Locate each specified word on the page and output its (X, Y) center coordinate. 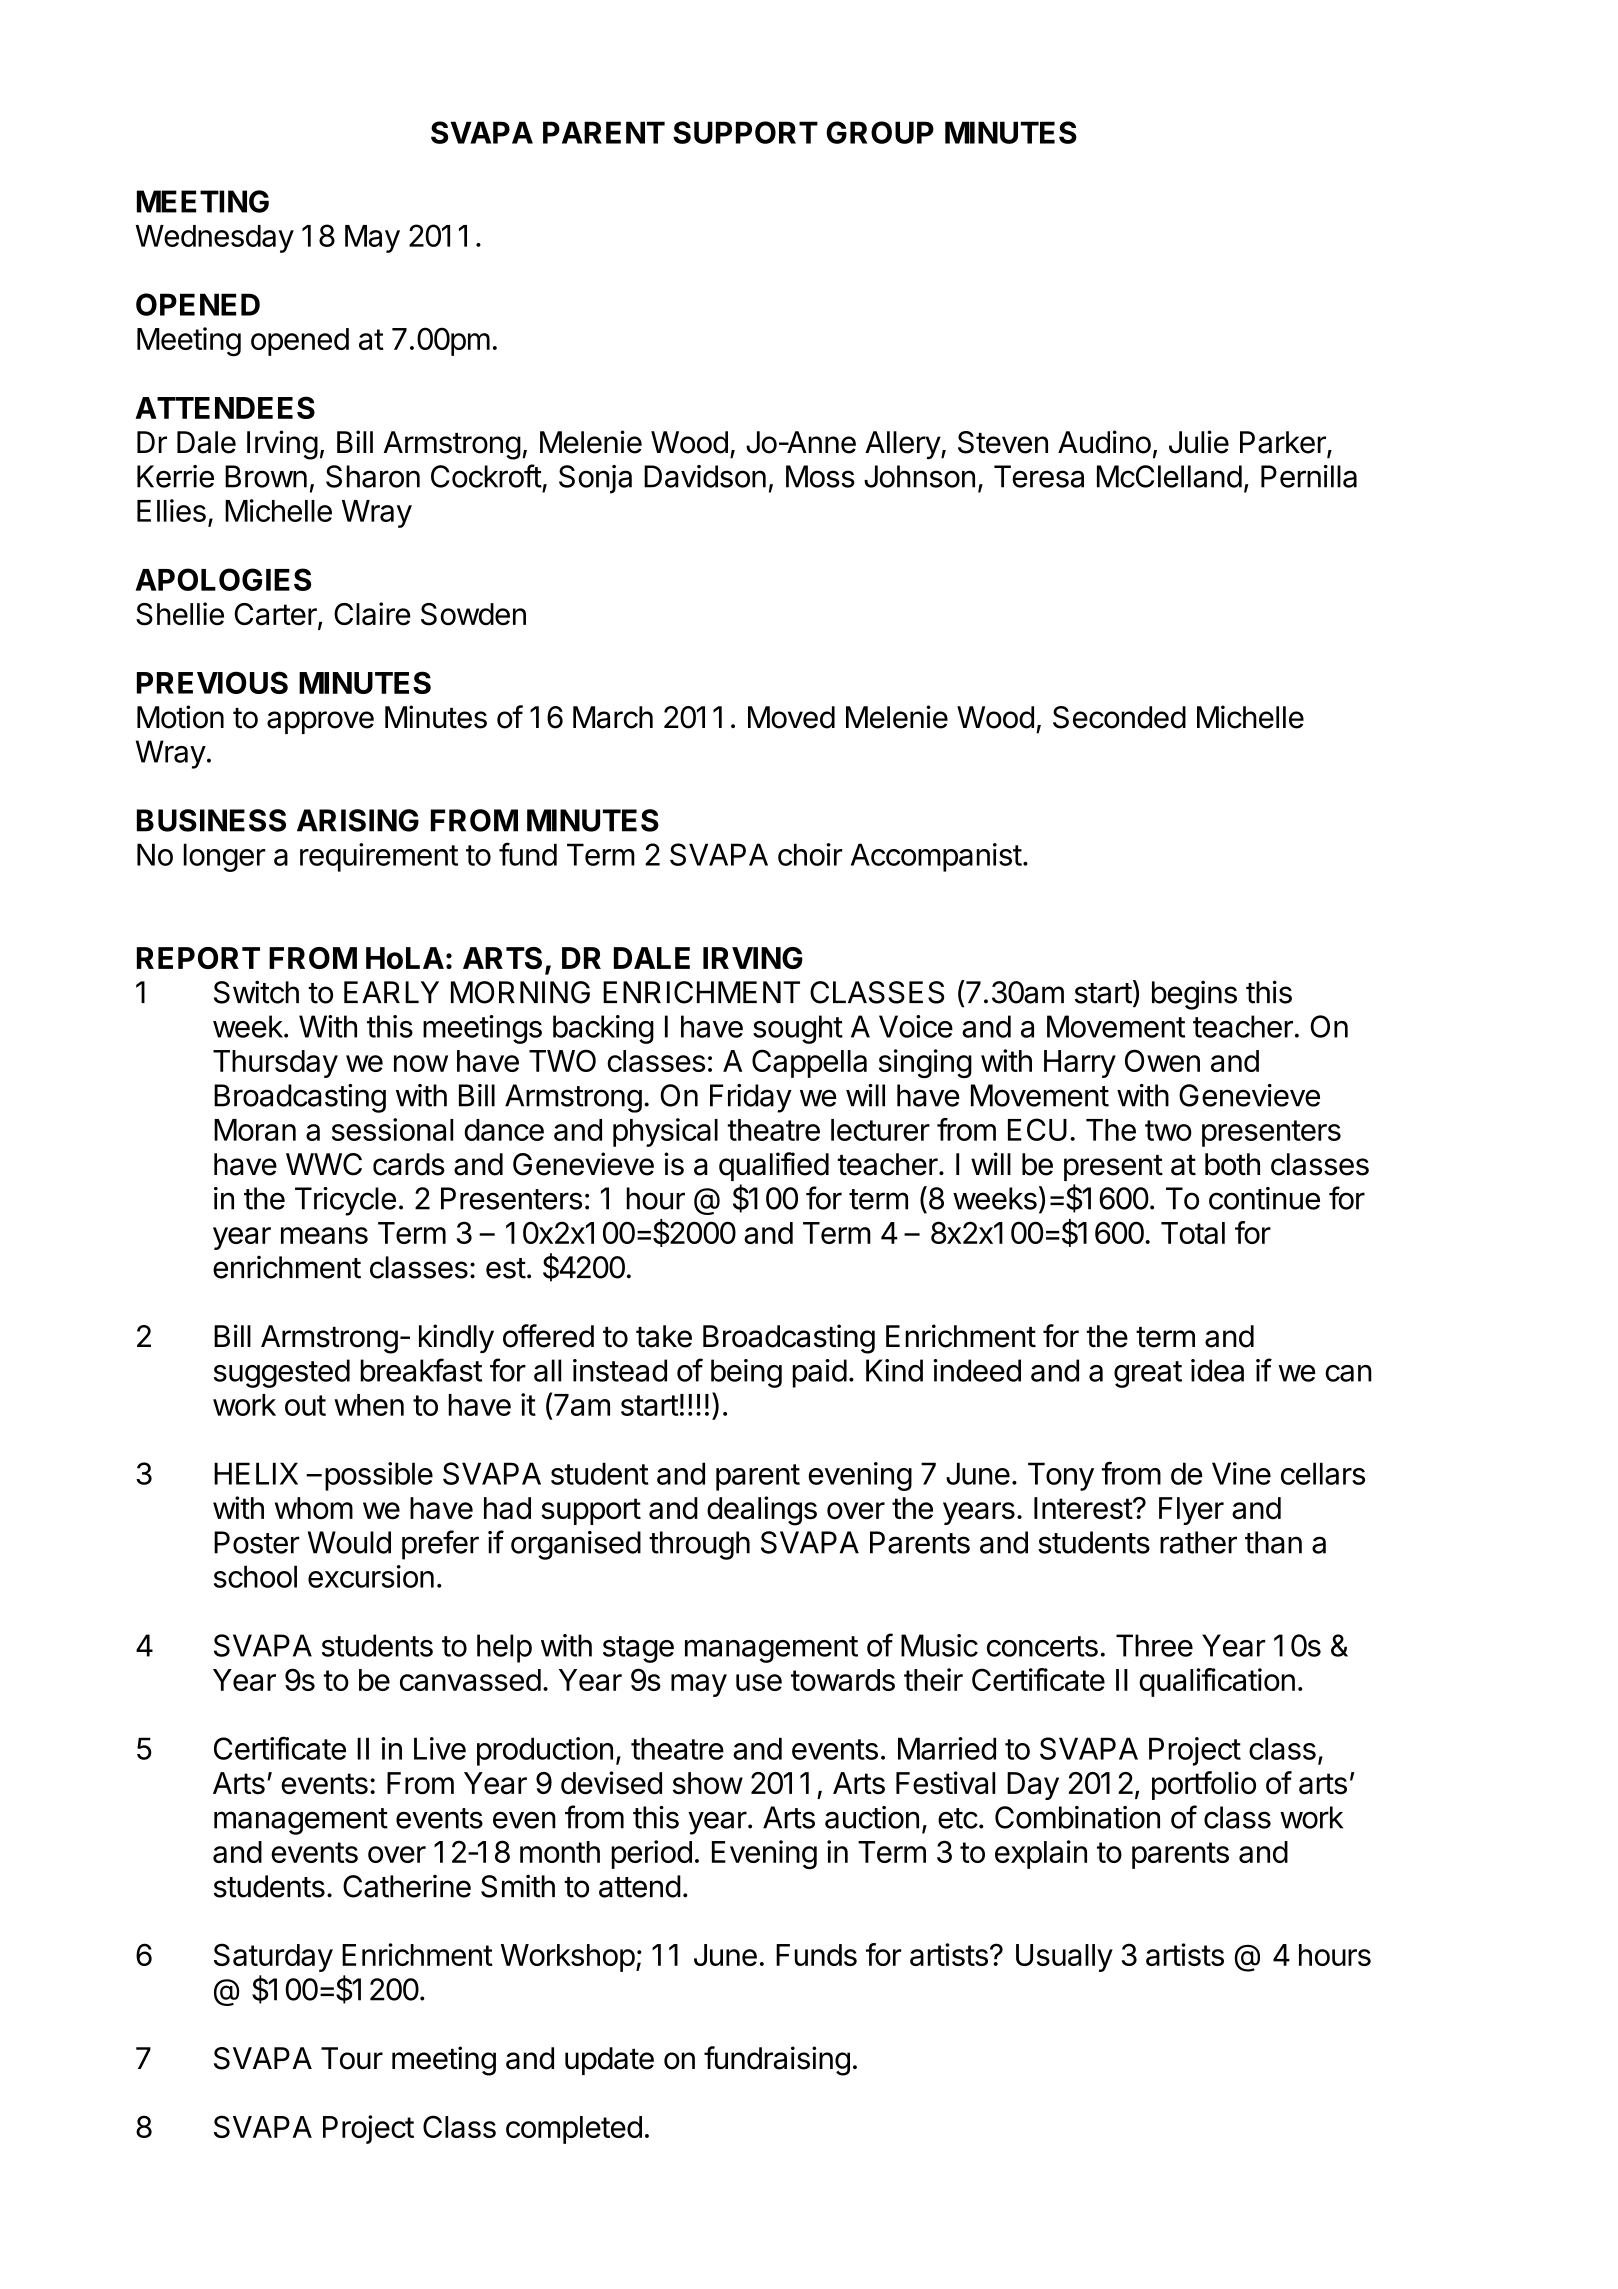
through (699, 1545)
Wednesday (214, 239)
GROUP (880, 132)
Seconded (1119, 717)
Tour (352, 2058)
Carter (277, 615)
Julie (1199, 442)
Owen (1162, 1060)
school (255, 1576)
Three (1154, 1645)
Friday (751, 1098)
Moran (255, 1130)
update (609, 2061)
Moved (791, 717)
